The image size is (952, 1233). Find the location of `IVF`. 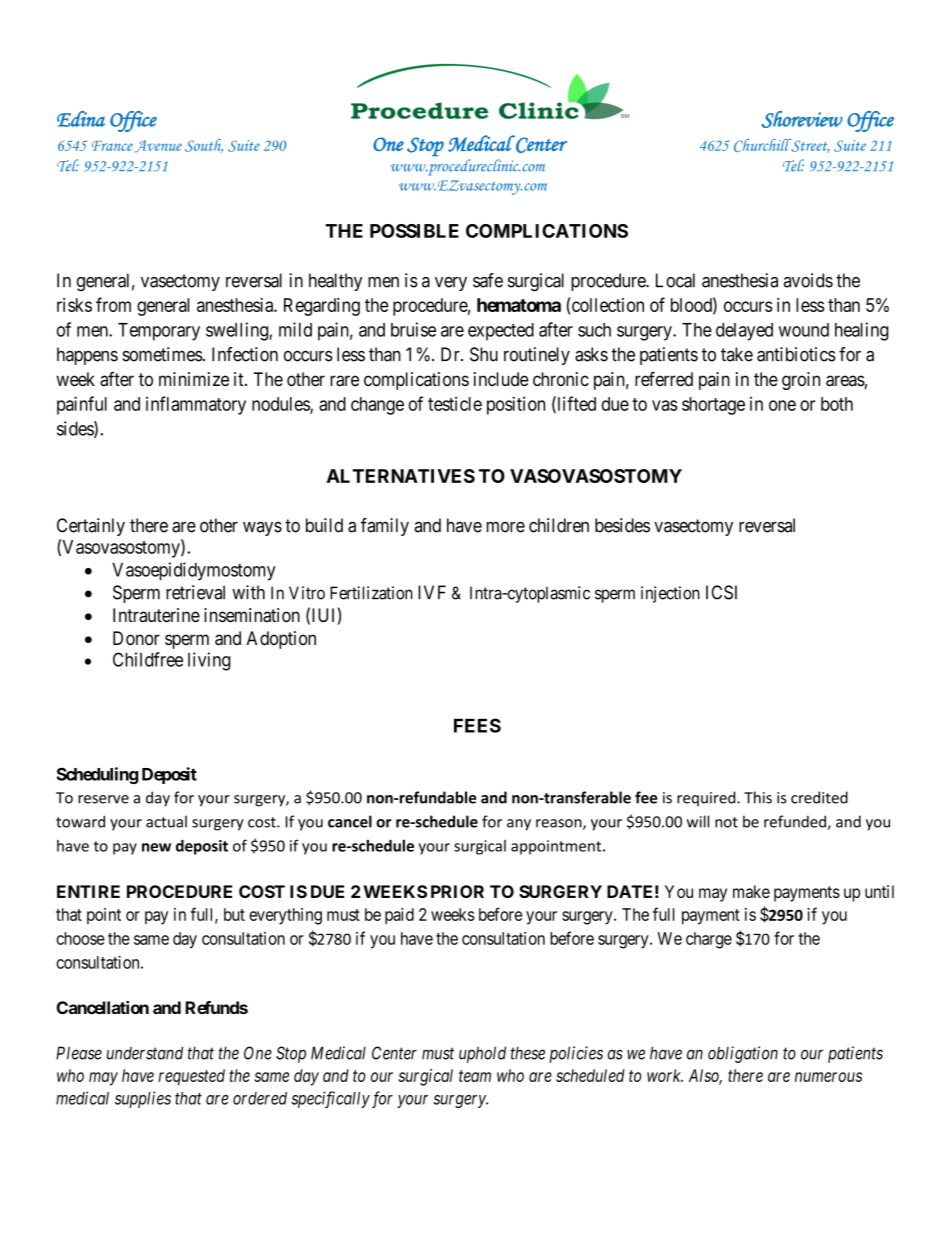

IVF is located at coordinates (432, 592).
